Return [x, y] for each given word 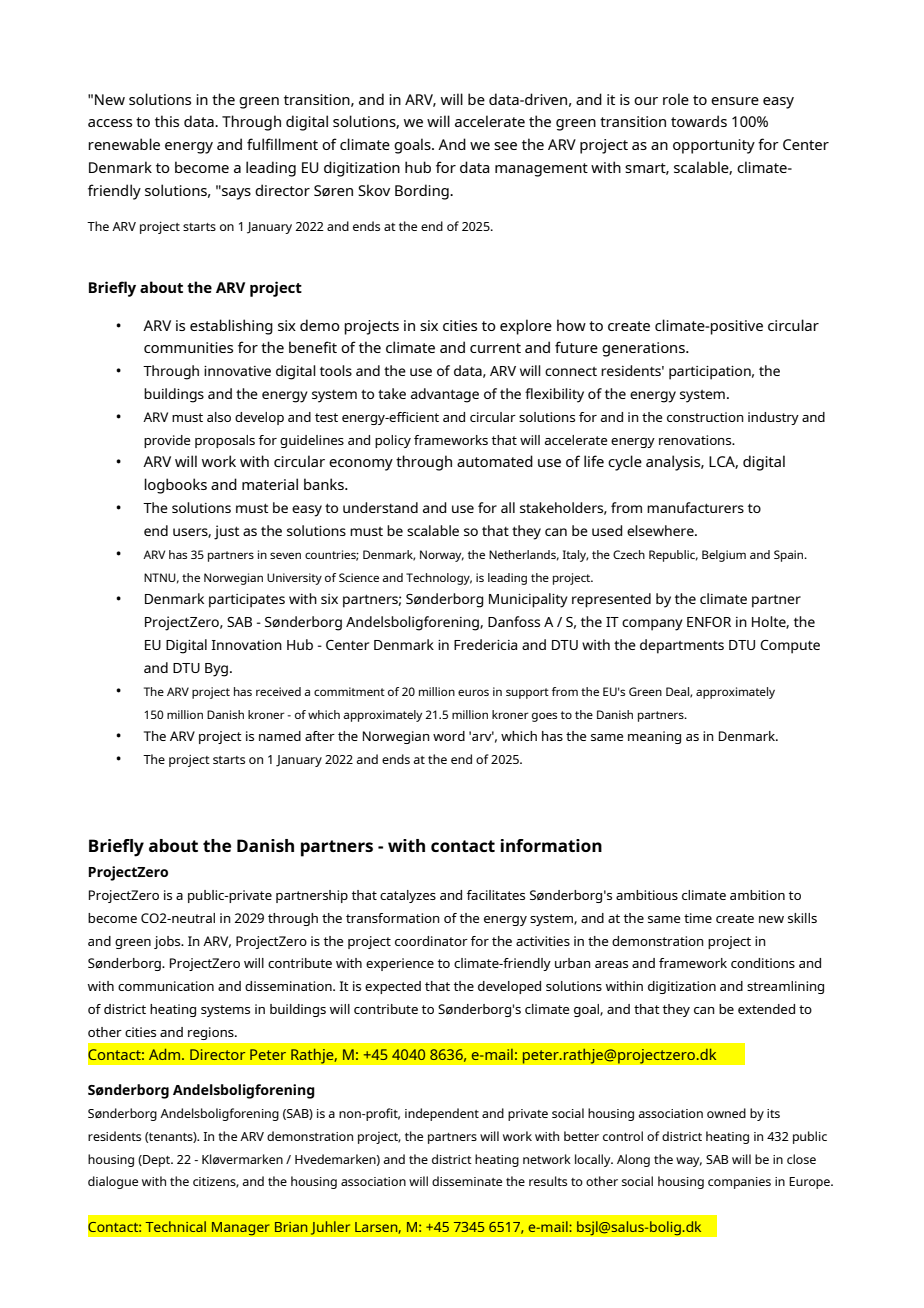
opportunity [714, 146]
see [505, 146]
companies [739, 1183]
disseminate [467, 1181]
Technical [176, 1226]
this [167, 121]
